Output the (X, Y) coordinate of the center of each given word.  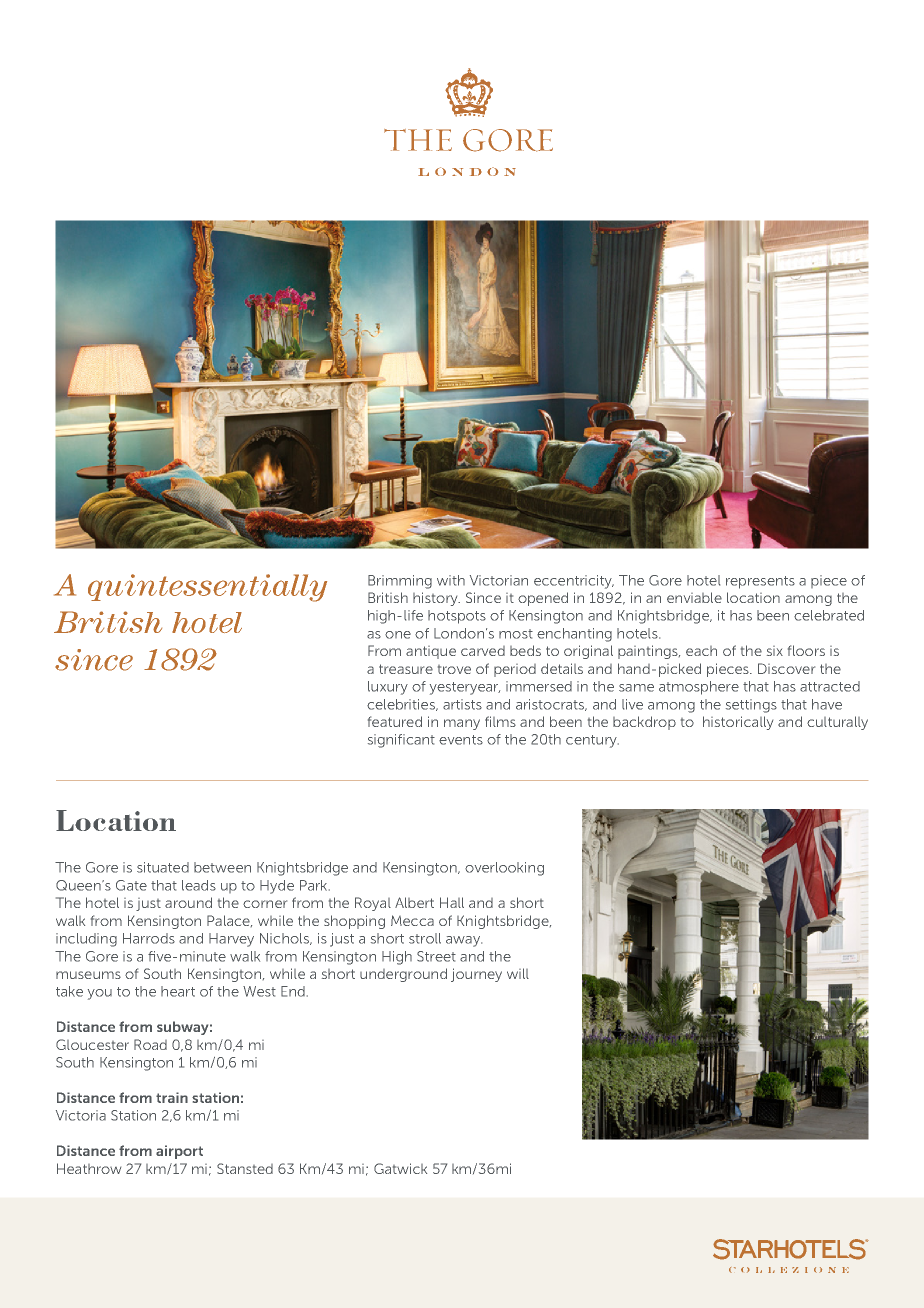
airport (179, 1152)
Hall (452, 902)
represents (760, 582)
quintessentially (207, 588)
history (436, 599)
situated (163, 867)
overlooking (504, 869)
